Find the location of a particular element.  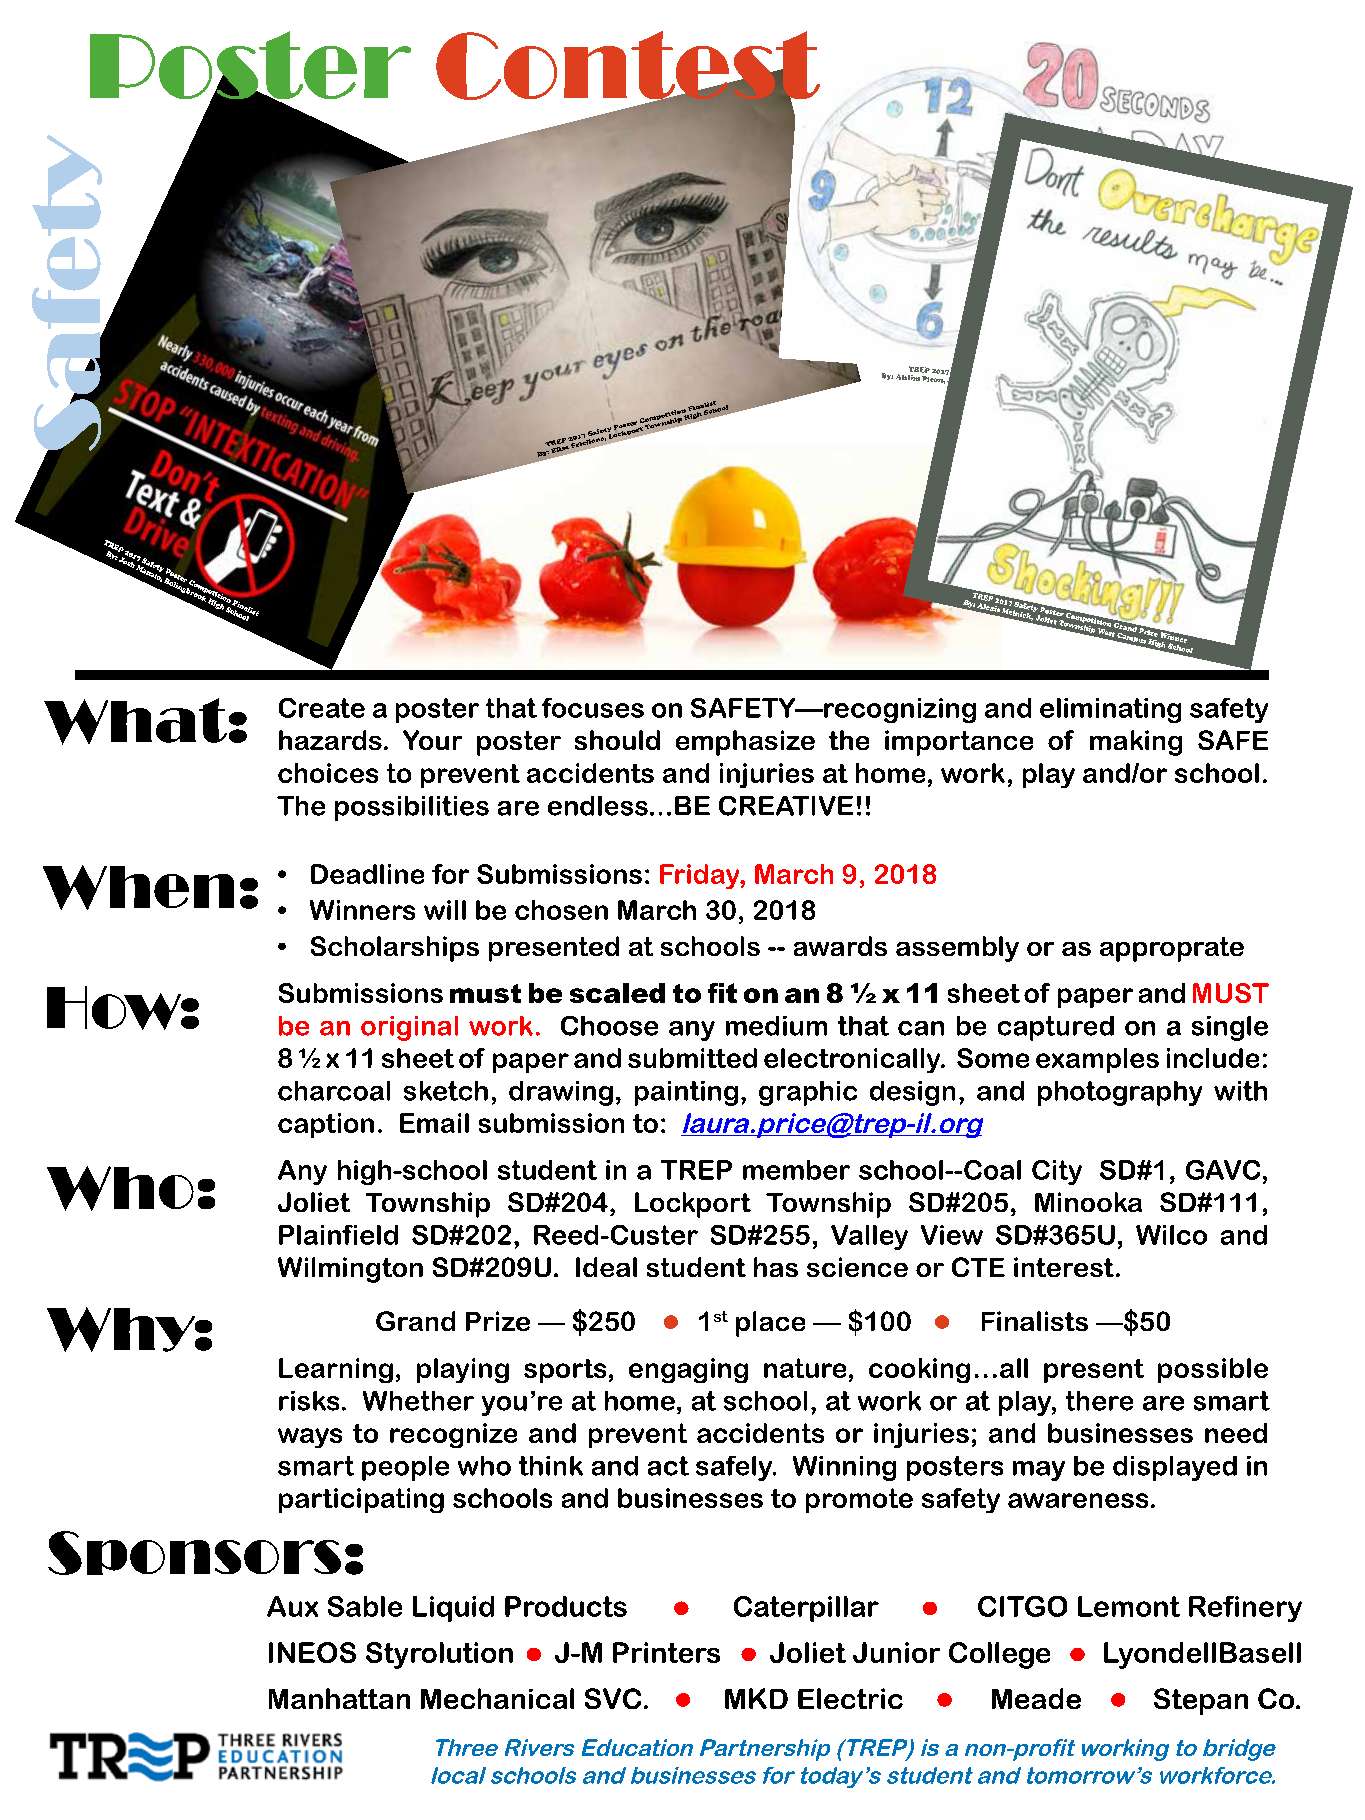

Meade is located at coordinates (1036, 1698).
